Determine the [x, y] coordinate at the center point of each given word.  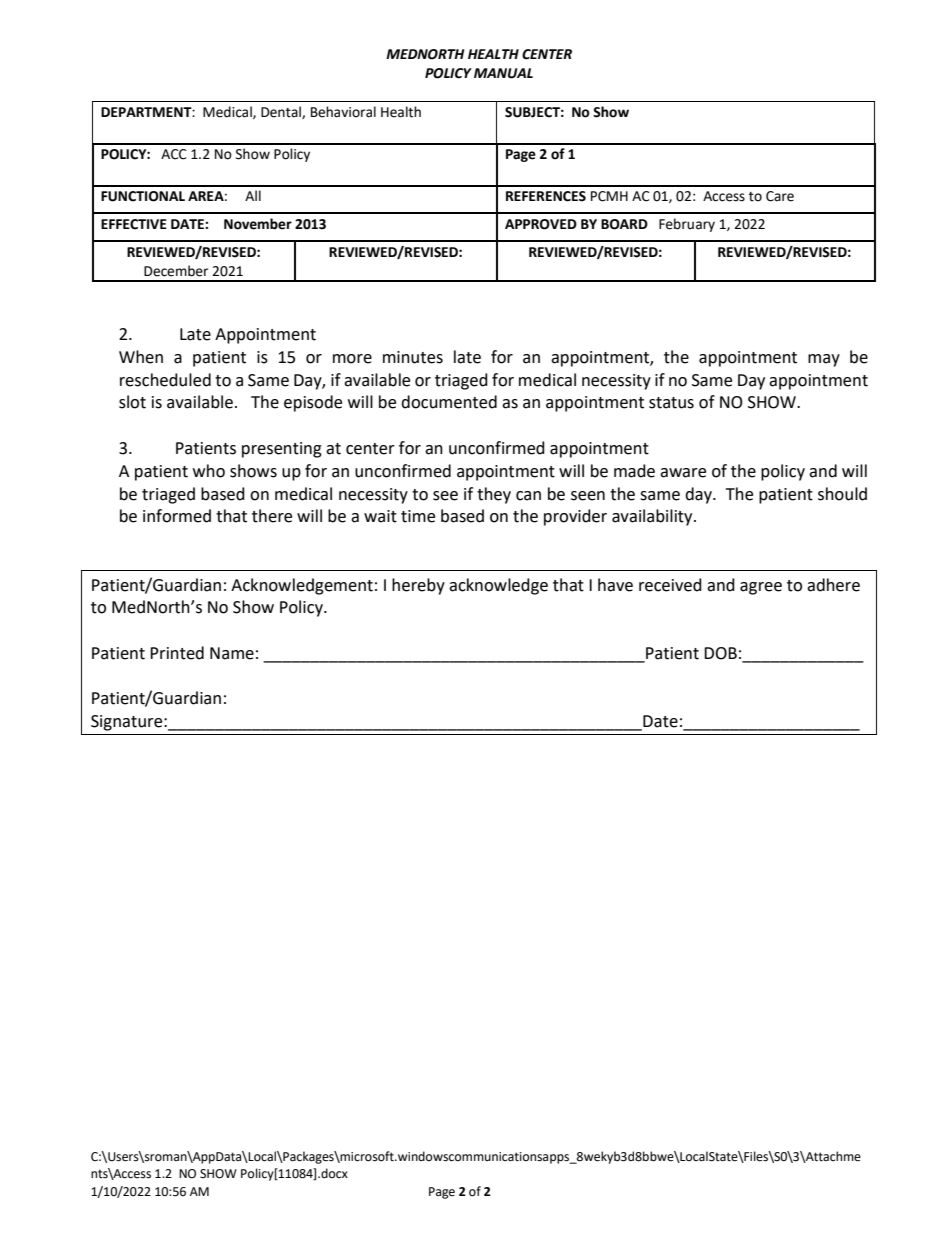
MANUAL [503, 73]
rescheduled [165, 380]
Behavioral [343, 112]
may [824, 360]
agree [761, 588]
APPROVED [541, 224]
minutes [413, 357]
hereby [418, 586]
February [687, 225]
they [494, 495]
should [842, 494]
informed [177, 516]
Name [232, 653]
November [258, 224]
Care [780, 196]
